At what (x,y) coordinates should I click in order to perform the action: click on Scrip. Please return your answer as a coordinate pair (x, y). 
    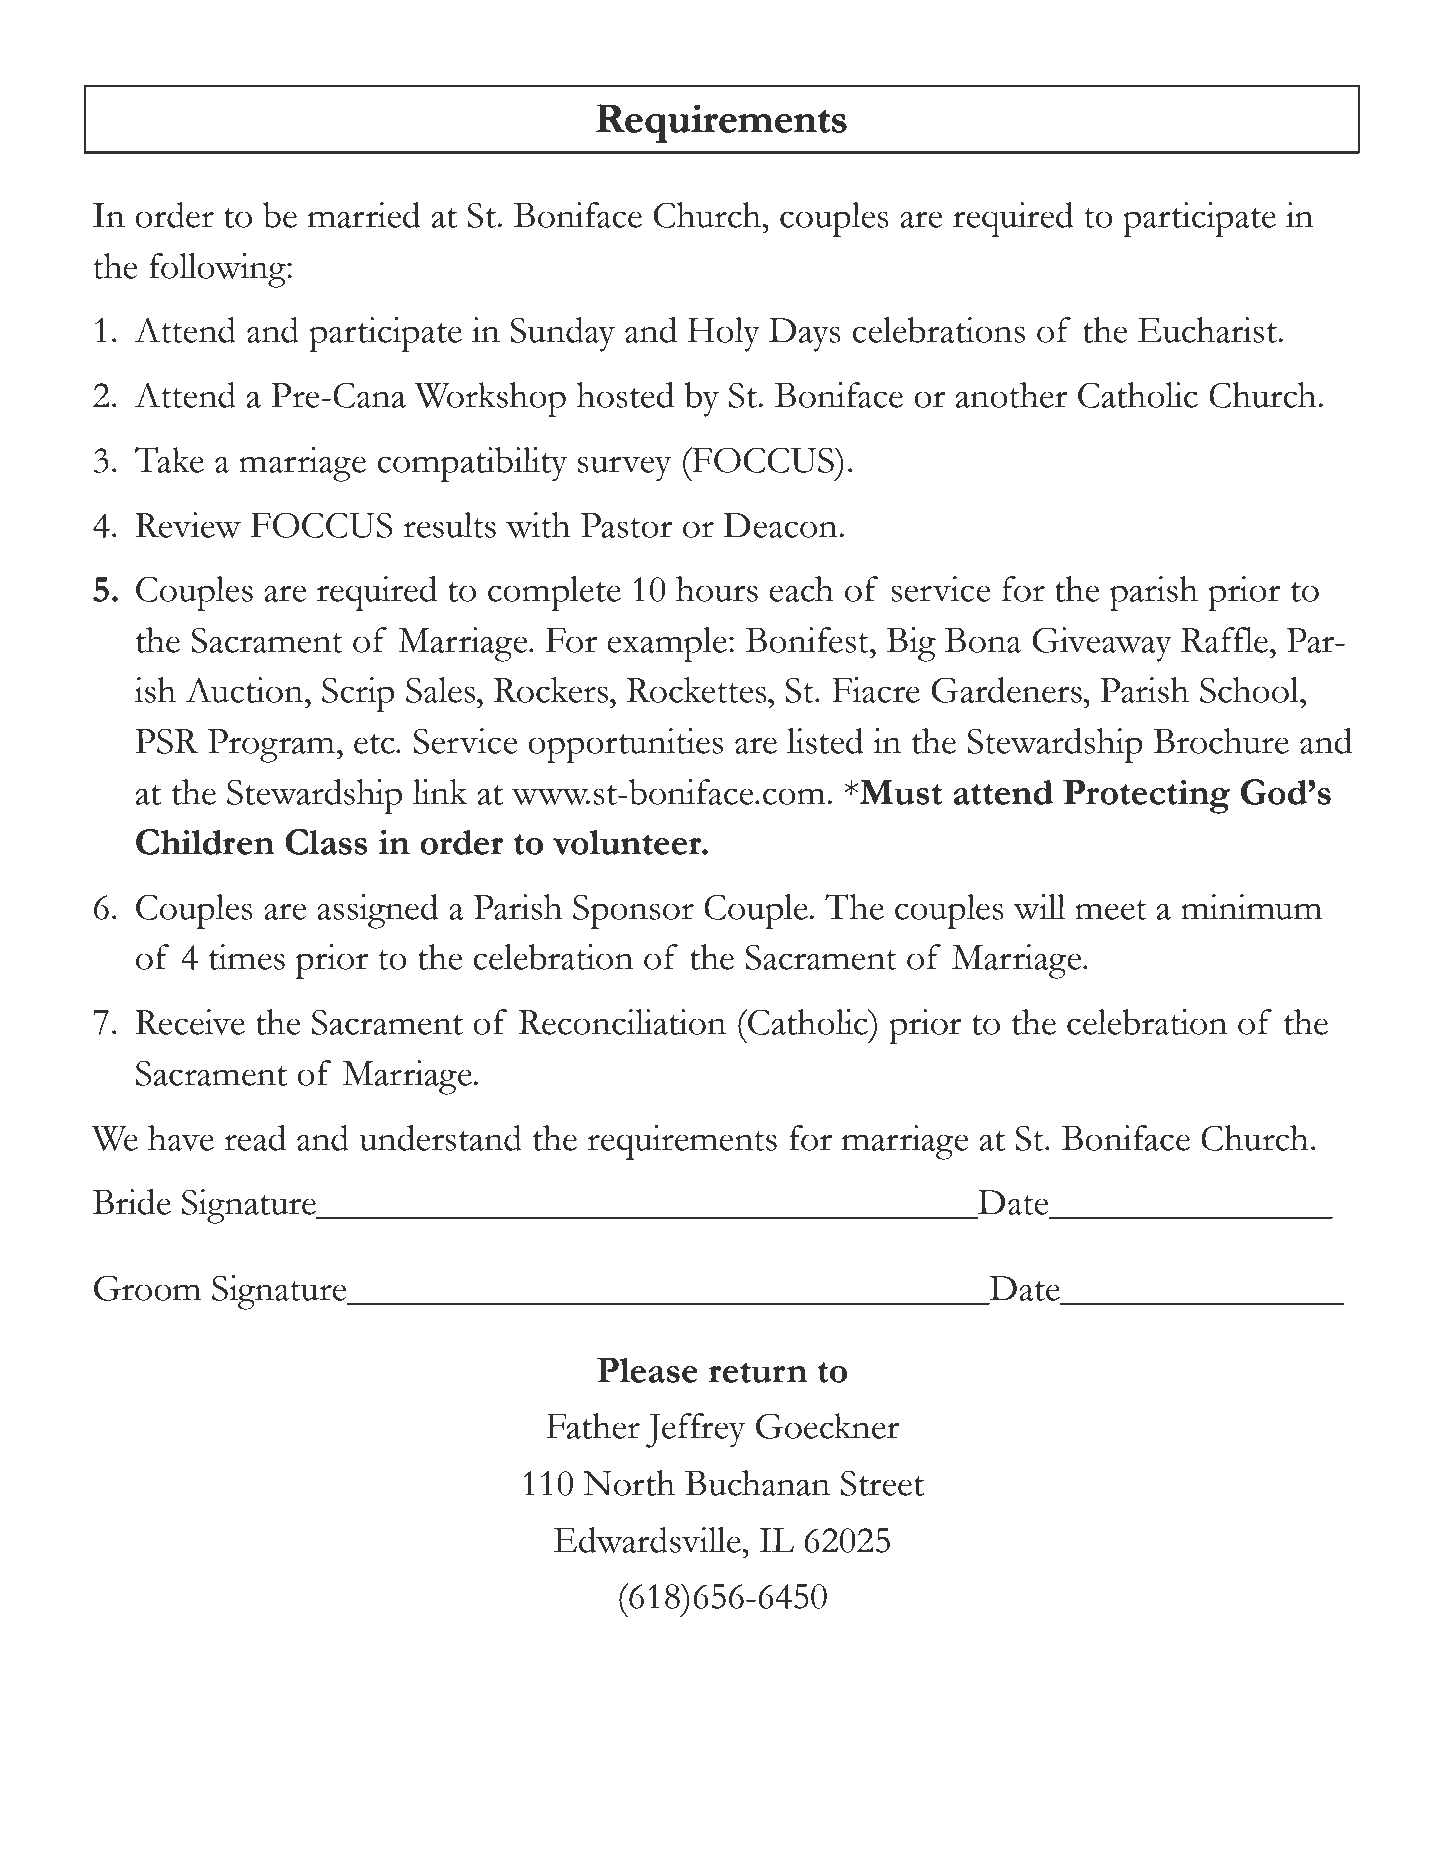
    Looking at the image, I should click on (358, 694).
